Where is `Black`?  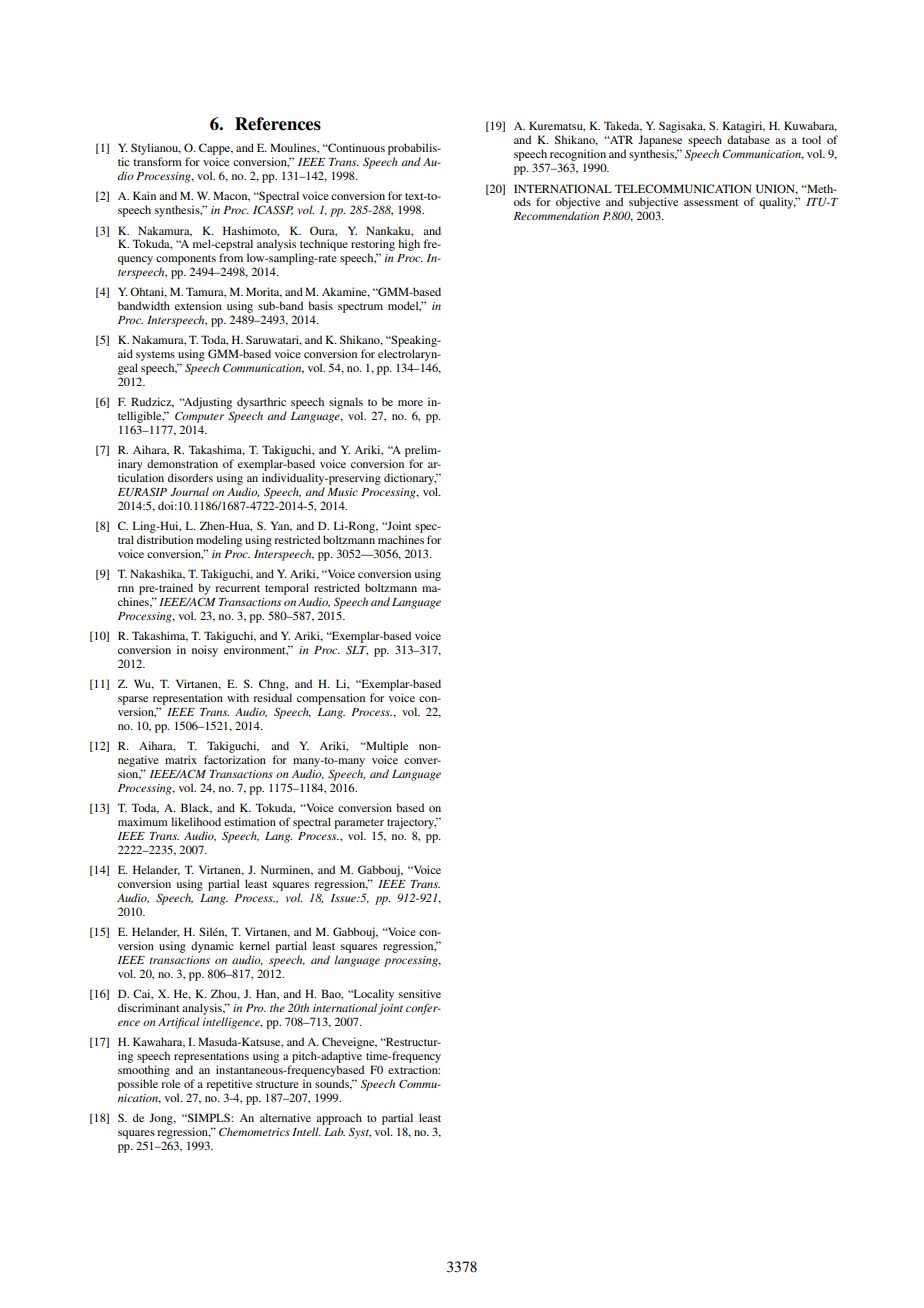 Black is located at coordinates (196, 808).
